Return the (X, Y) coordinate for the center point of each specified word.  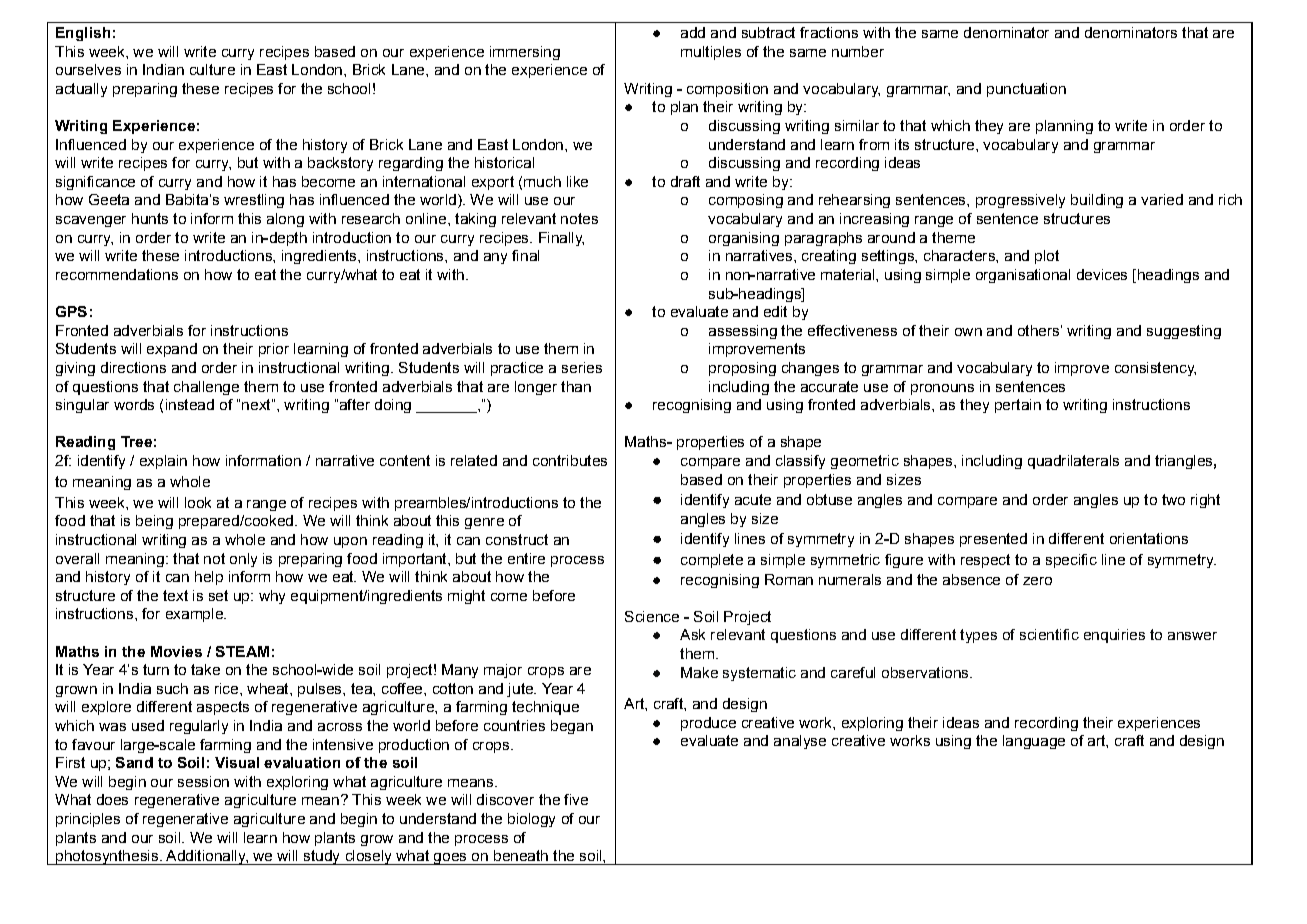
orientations (1149, 538)
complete (712, 561)
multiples (711, 53)
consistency (1155, 369)
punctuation (1026, 90)
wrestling (254, 201)
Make (699, 672)
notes (579, 218)
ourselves (88, 69)
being (154, 522)
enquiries (1114, 636)
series (582, 367)
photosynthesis (107, 857)
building (1097, 201)
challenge (206, 388)
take (205, 669)
